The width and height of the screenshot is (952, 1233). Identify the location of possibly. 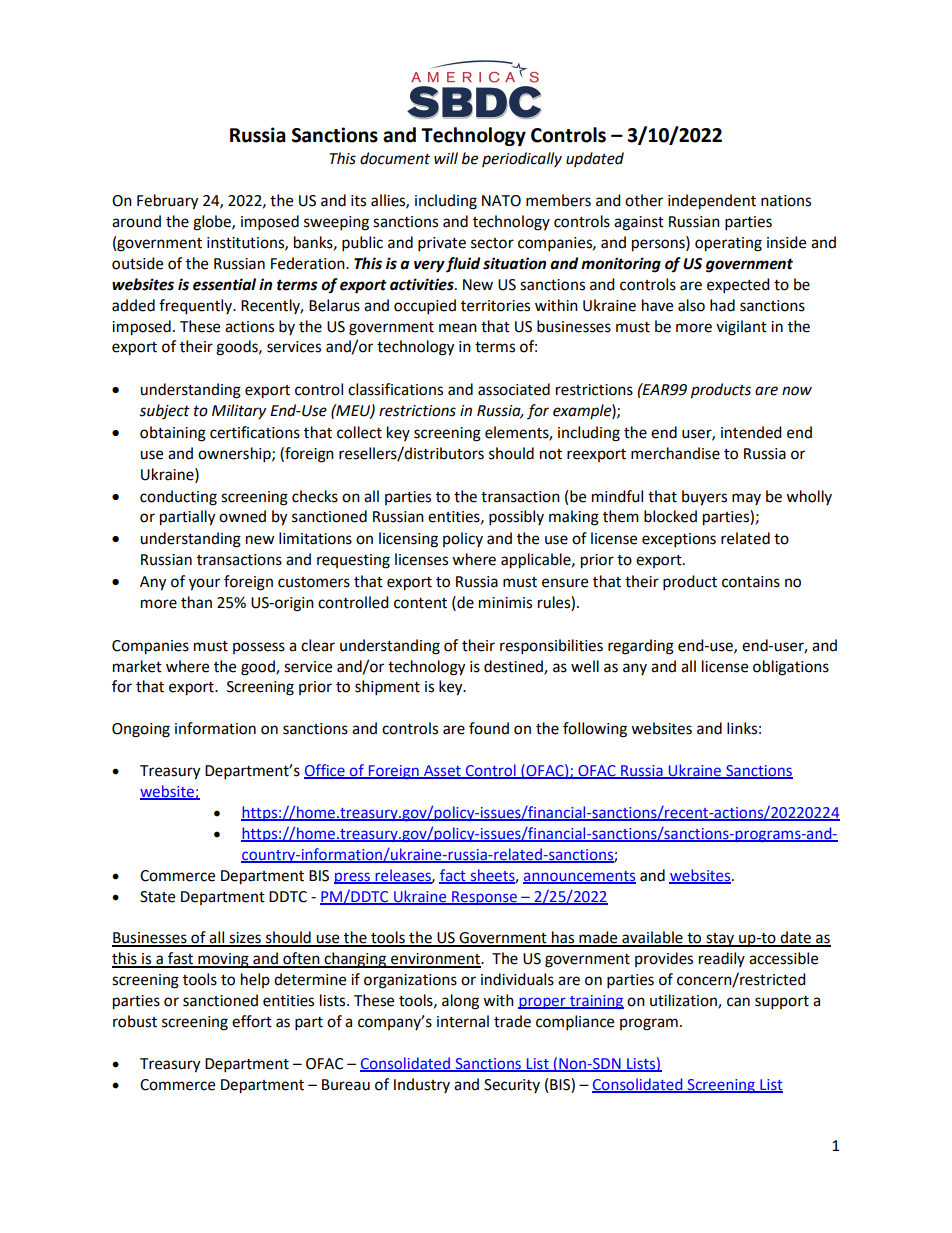
(516, 518).
